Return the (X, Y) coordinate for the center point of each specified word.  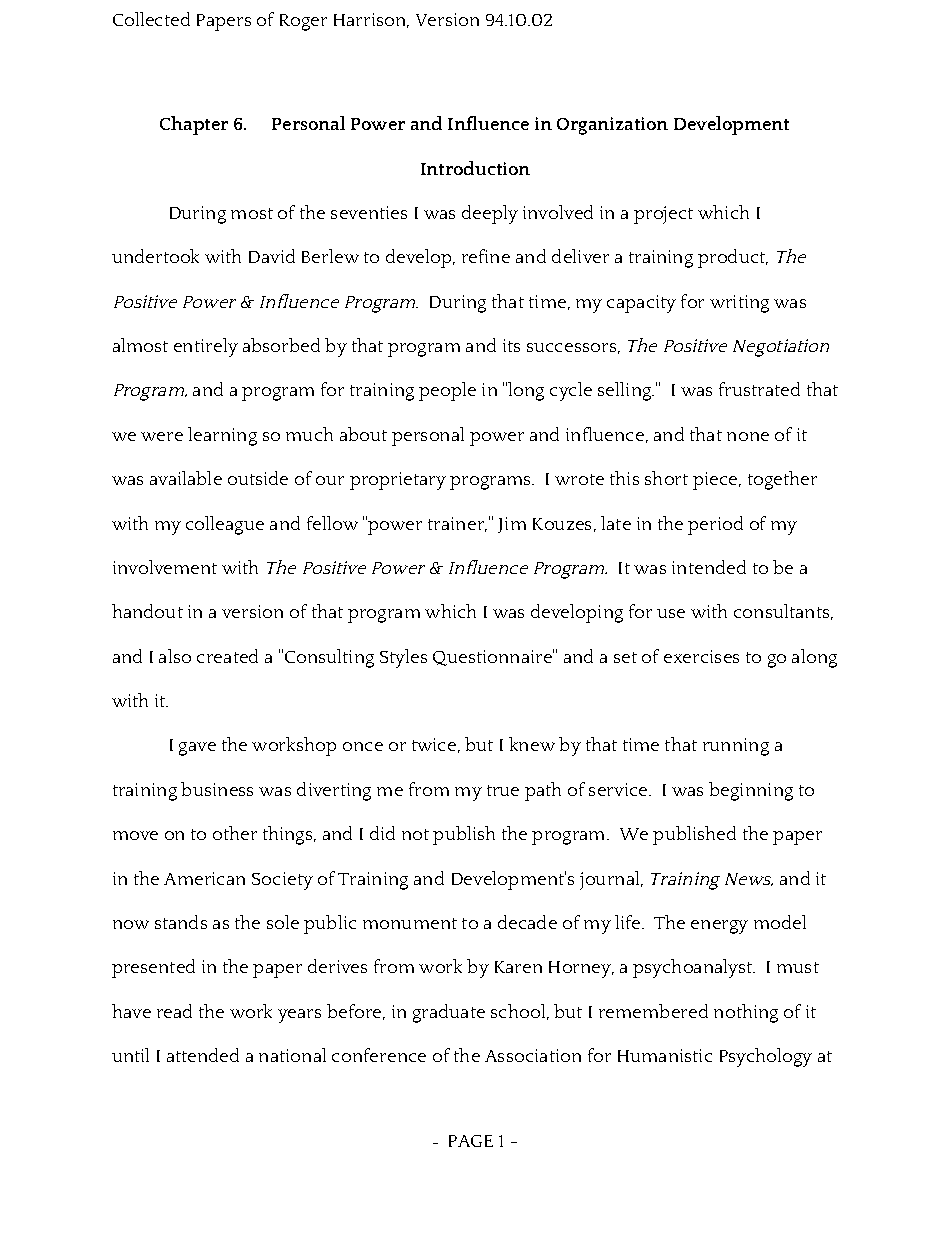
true (503, 790)
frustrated (759, 389)
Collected (151, 19)
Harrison (371, 20)
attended (203, 1055)
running (736, 747)
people (447, 391)
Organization (612, 126)
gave (197, 749)
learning (222, 436)
